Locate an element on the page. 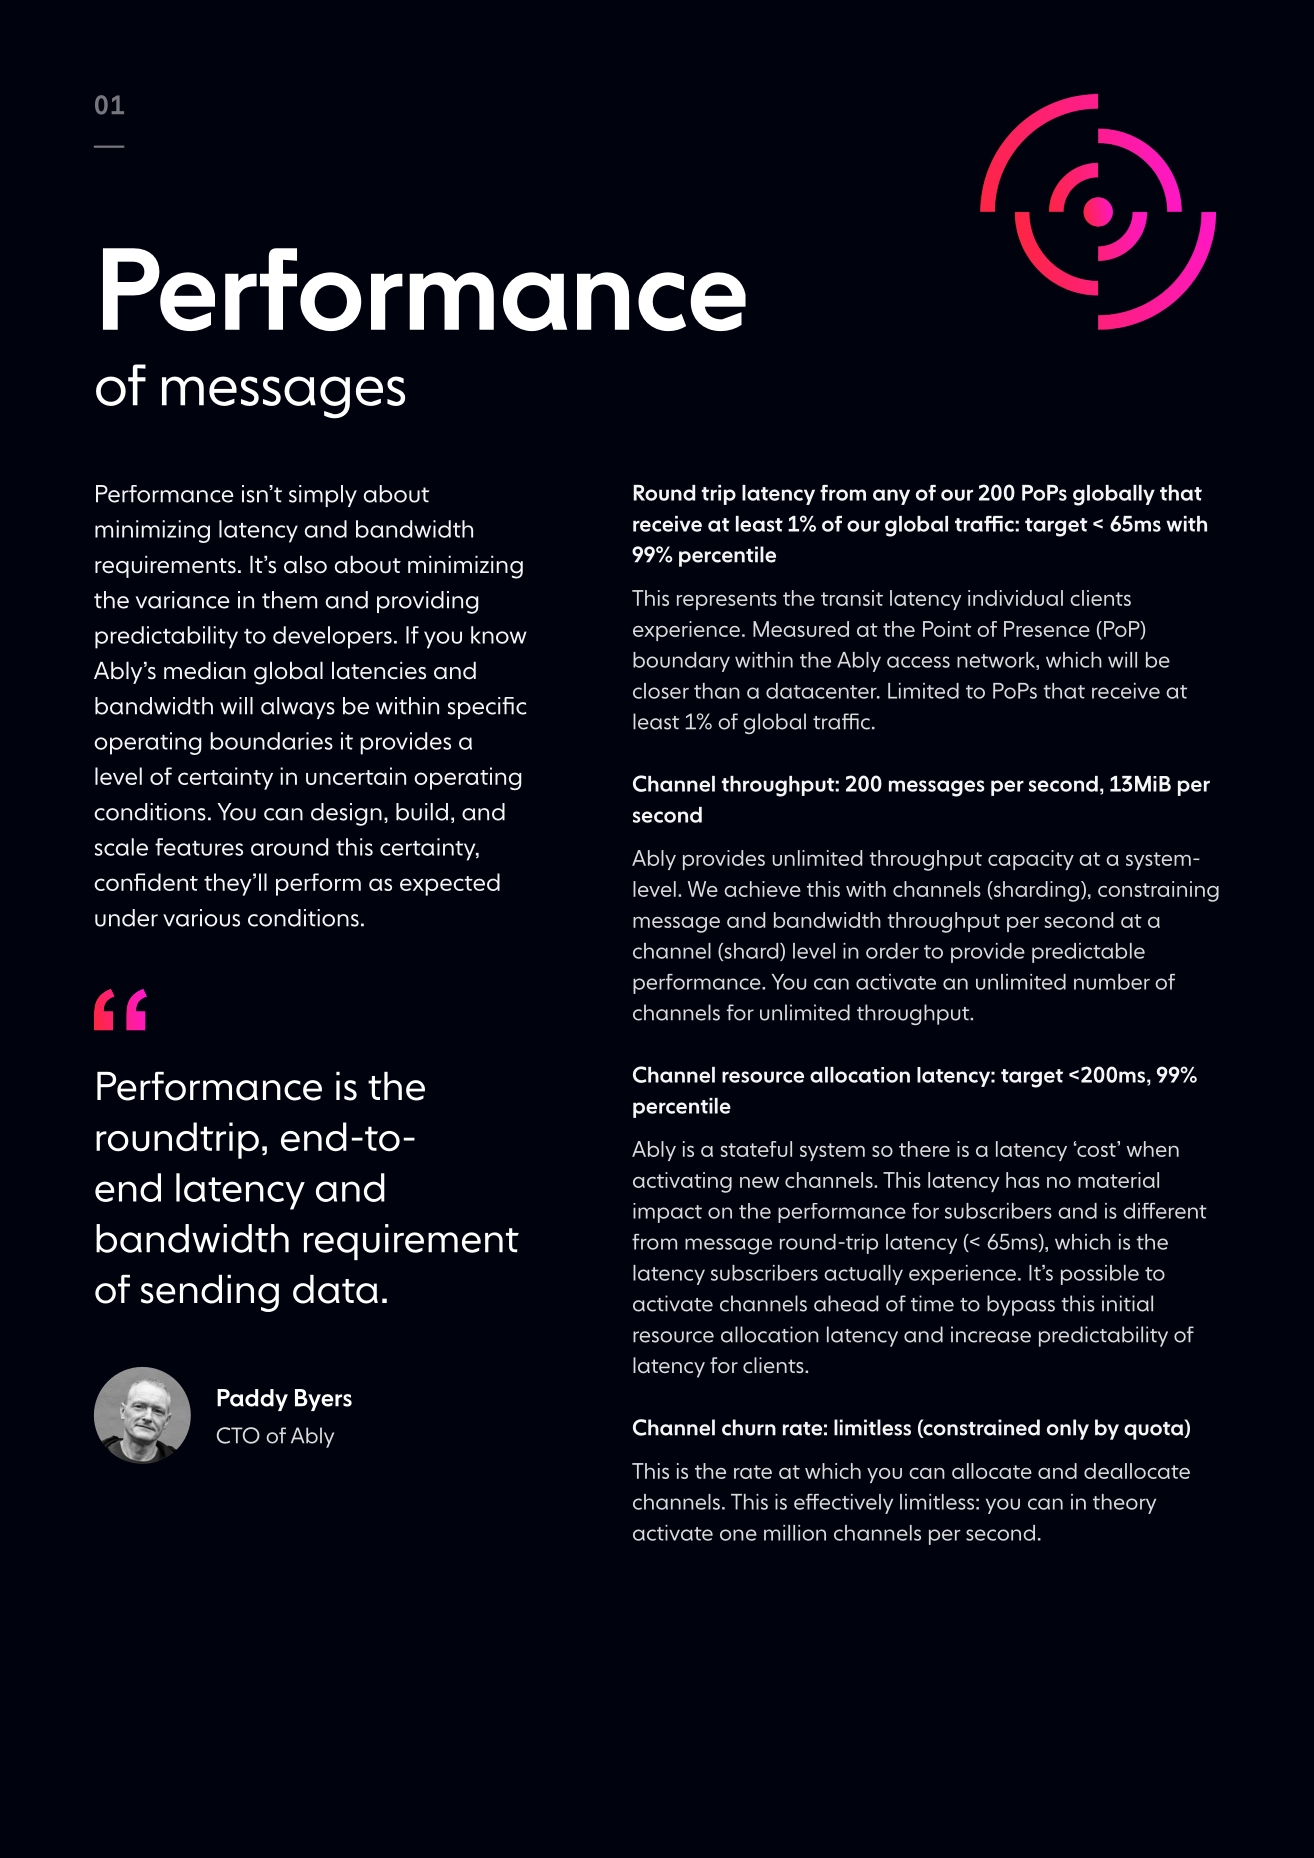  also is located at coordinates (305, 564).
